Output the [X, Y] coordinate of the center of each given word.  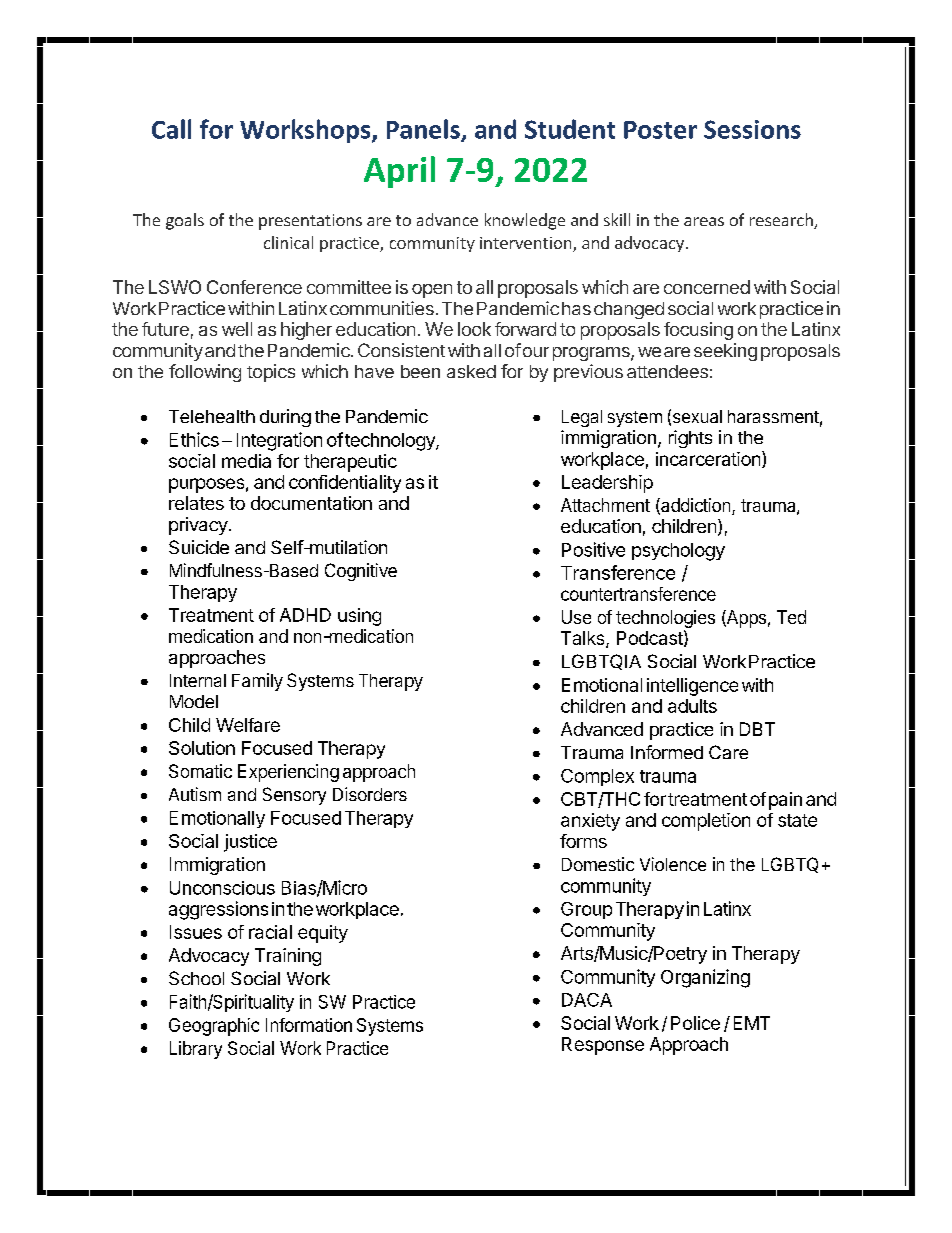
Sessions [752, 129]
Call [171, 129]
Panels [424, 130]
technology [391, 442]
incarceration [708, 459]
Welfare [248, 725]
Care [728, 752]
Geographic [214, 1027]
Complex [597, 777]
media [246, 461]
